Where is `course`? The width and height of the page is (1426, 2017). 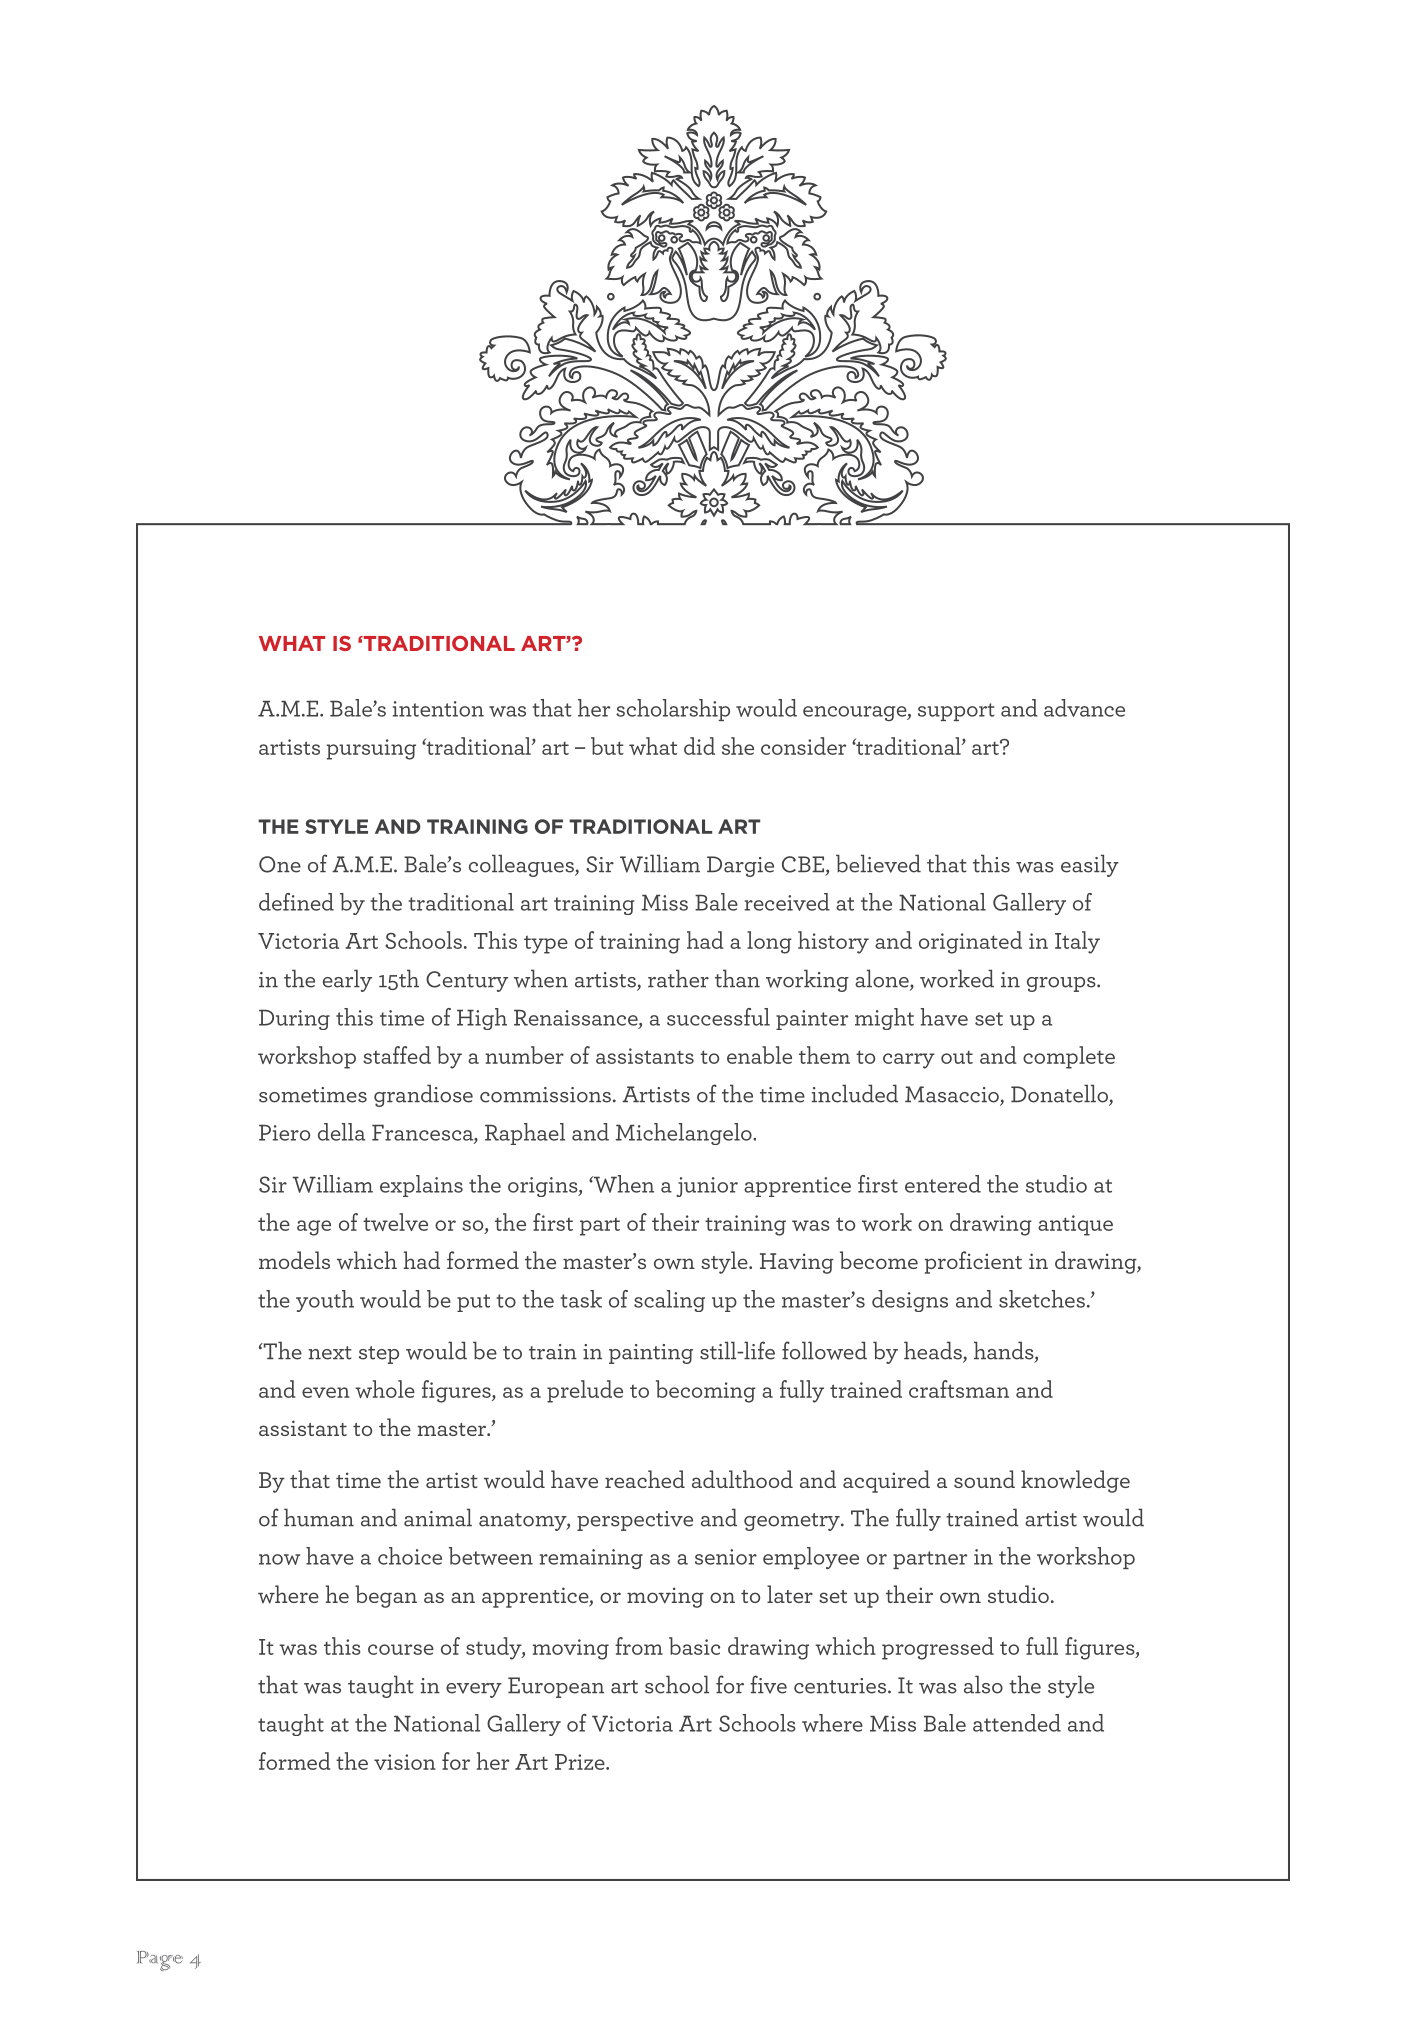
course is located at coordinates (401, 1649).
